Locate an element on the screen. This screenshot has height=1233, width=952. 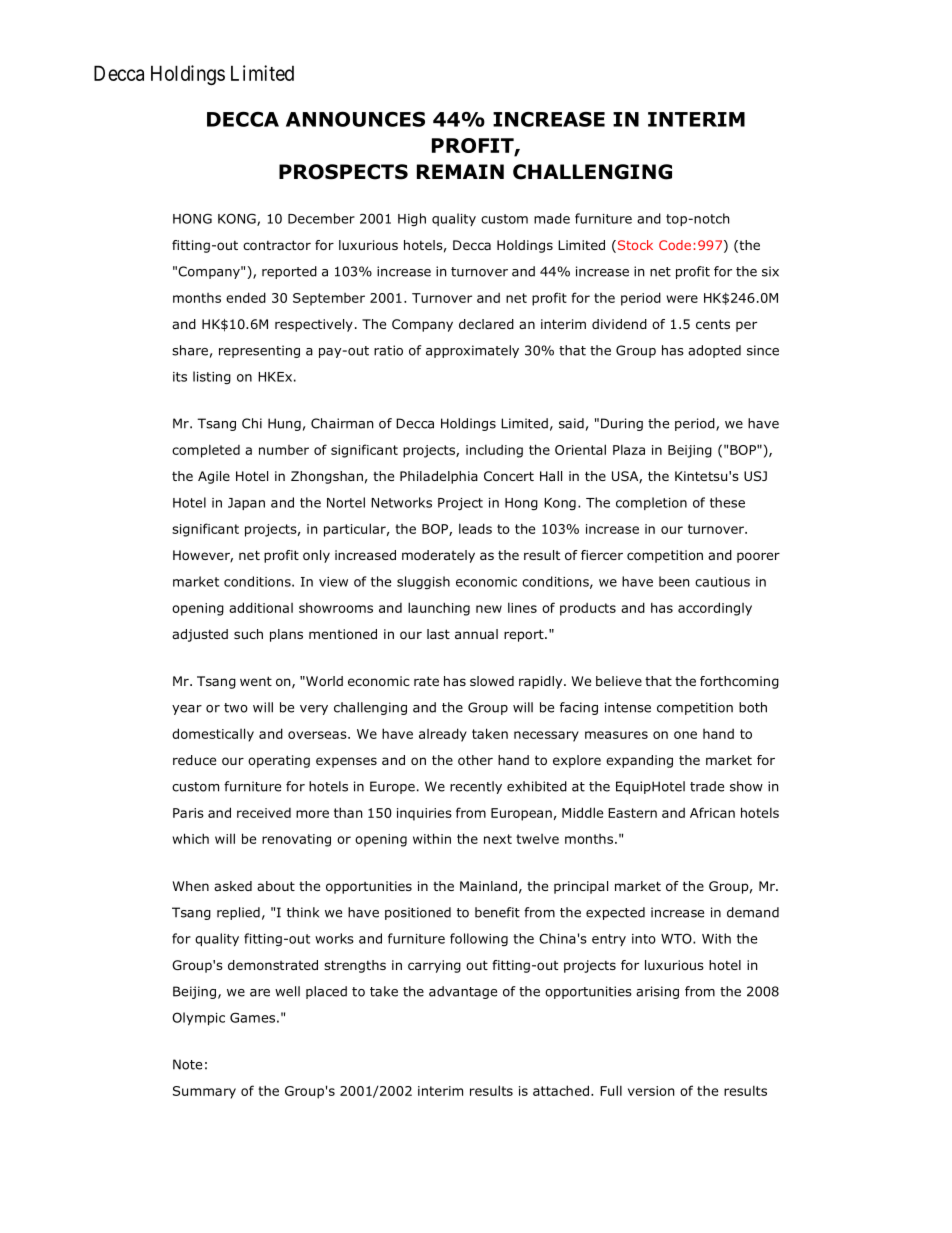
six is located at coordinates (770, 271).
